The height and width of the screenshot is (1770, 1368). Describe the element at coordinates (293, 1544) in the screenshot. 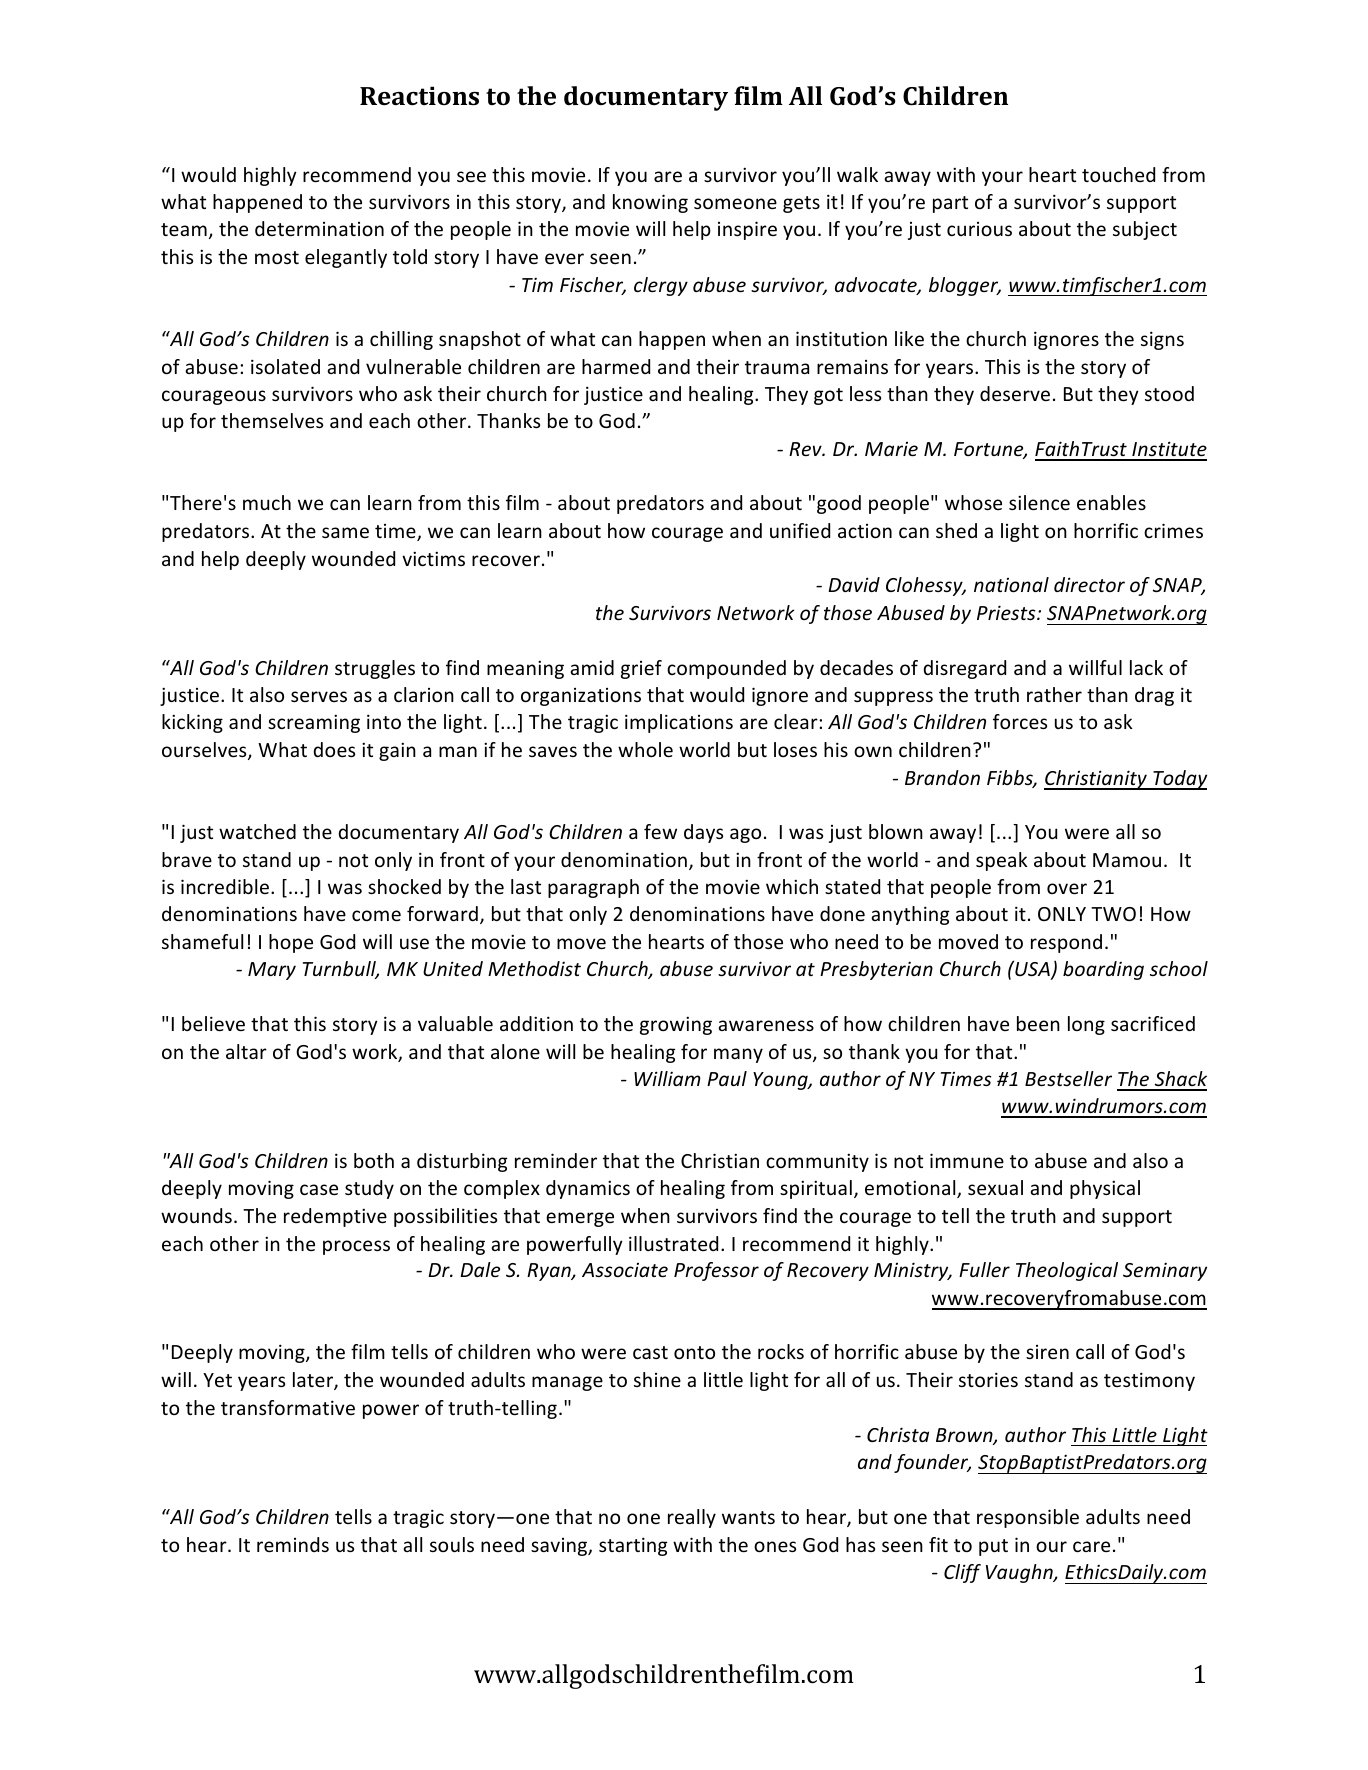

I see `reminds` at that location.
